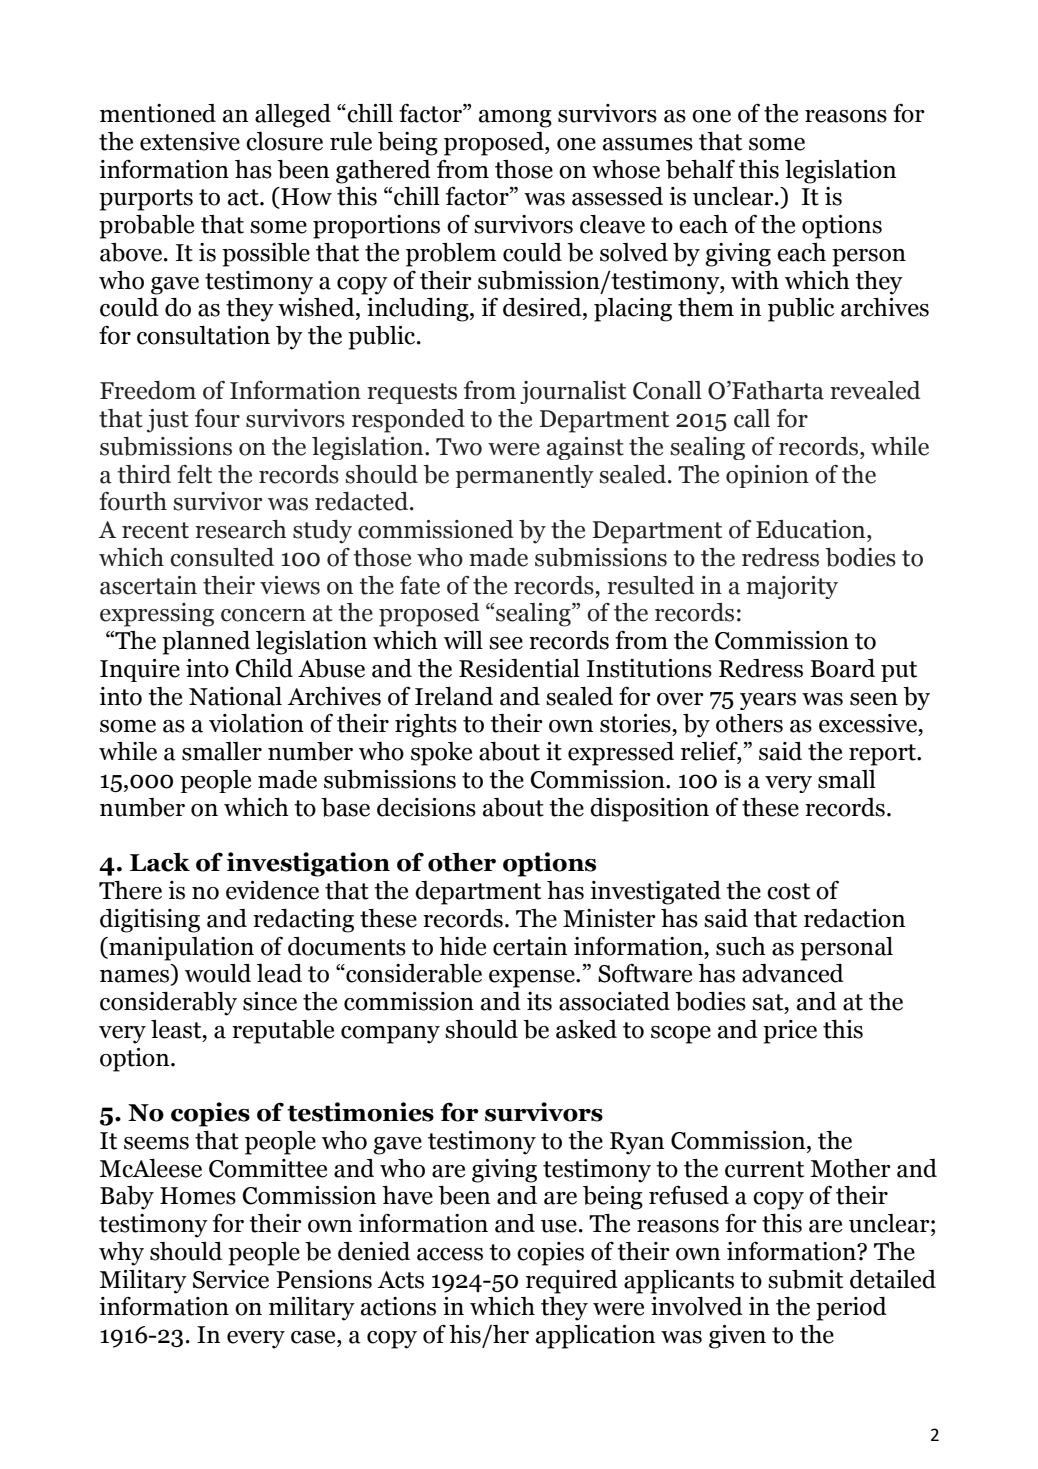 The height and width of the document is (1469, 1038). What do you see at coordinates (700, 169) in the document?
I see `behalf` at bounding box center [700, 169].
